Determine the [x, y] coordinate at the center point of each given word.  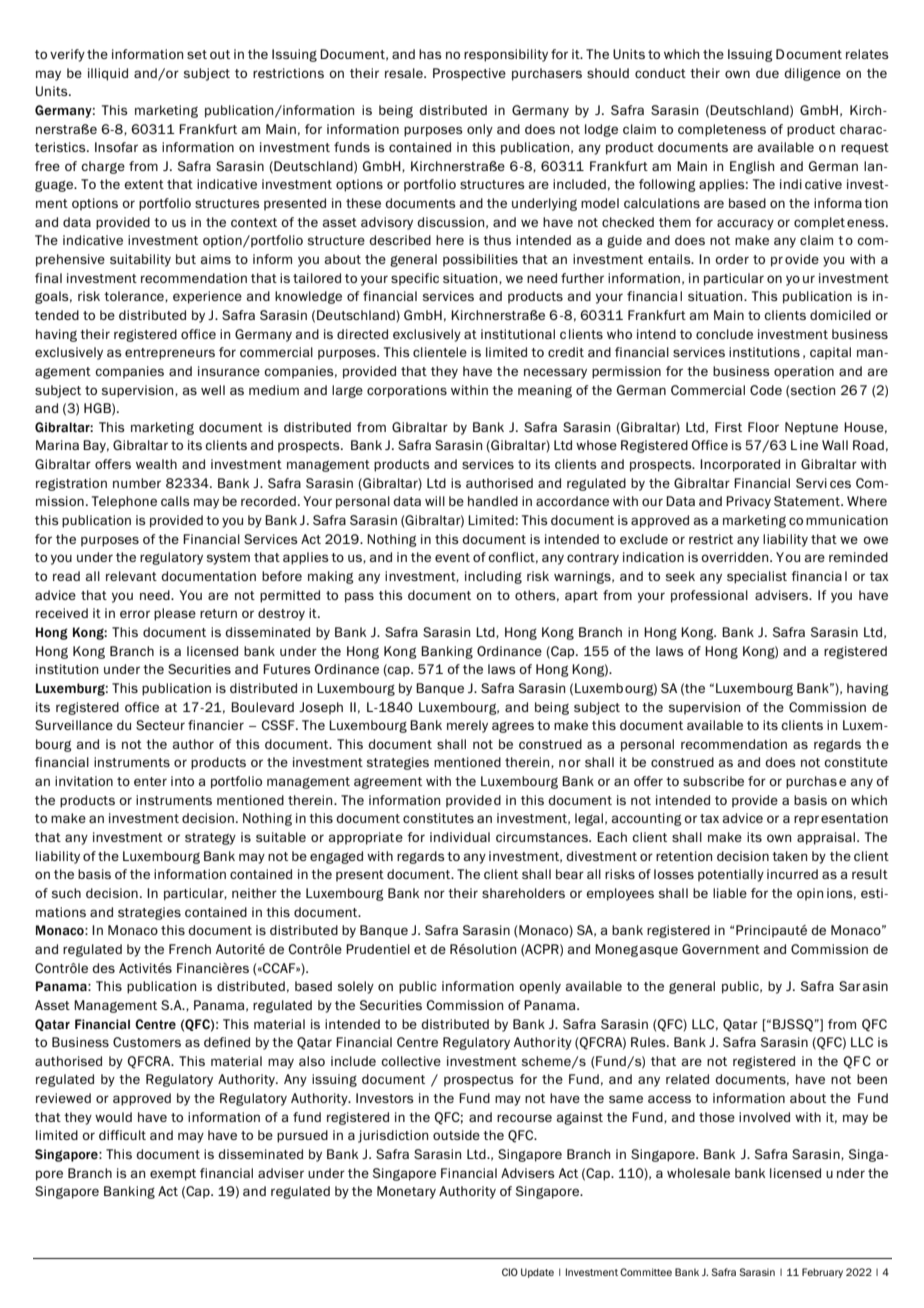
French [190, 949]
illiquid [108, 74]
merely [467, 726]
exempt [173, 1175]
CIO [510, 1272]
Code [766, 390]
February [822, 1273]
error [135, 614]
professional [709, 596]
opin [810, 894]
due [767, 73]
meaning [545, 391]
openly [540, 987]
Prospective [469, 74]
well [213, 390]
